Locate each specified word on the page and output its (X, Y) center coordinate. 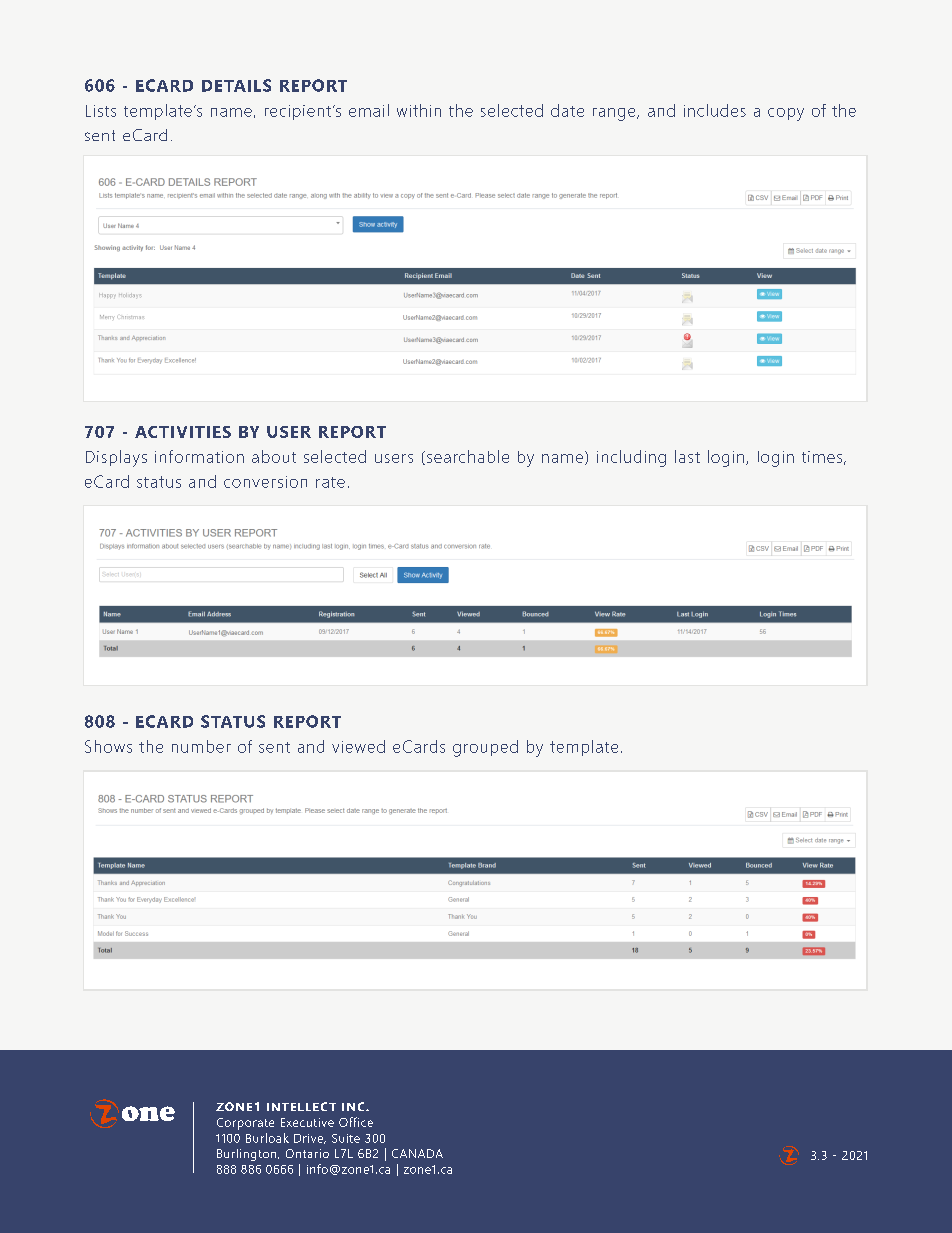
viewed (358, 746)
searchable (468, 456)
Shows (108, 746)
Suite (346, 1138)
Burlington (248, 1155)
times (822, 457)
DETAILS (236, 85)
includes (715, 110)
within (419, 110)
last (687, 456)
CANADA (417, 1153)
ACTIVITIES (183, 432)
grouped (485, 748)
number (201, 746)
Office (356, 1122)
